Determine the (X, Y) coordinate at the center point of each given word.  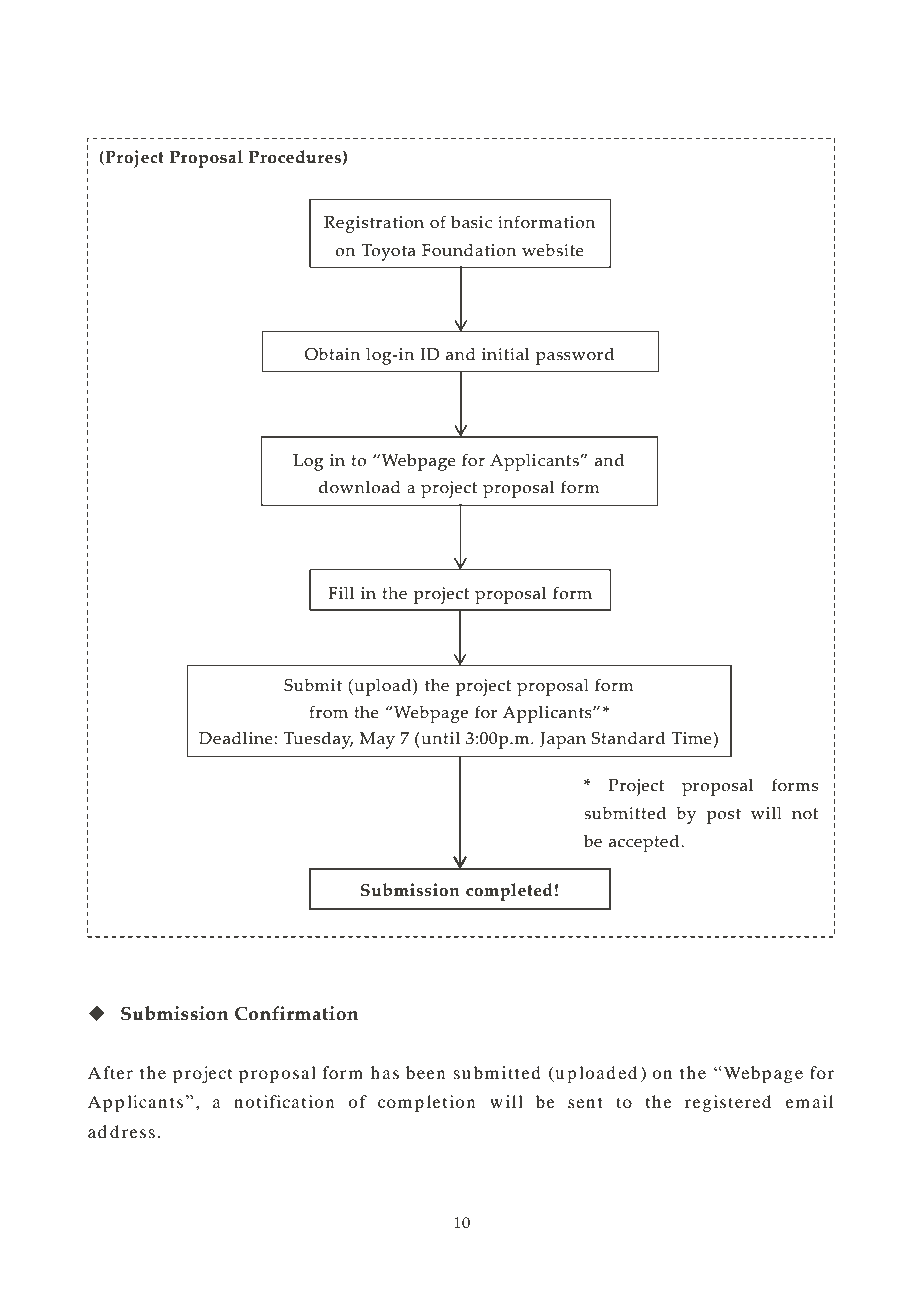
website (553, 250)
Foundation (469, 250)
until (439, 738)
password (575, 356)
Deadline (237, 738)
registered (728, 1103)
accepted (645, 843)
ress (138, 1133)
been (425, 1072)
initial (505, 354)
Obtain (332, 354)
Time (692, 738)
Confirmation (296, 1013)
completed (509, 892)
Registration (374, 224)
